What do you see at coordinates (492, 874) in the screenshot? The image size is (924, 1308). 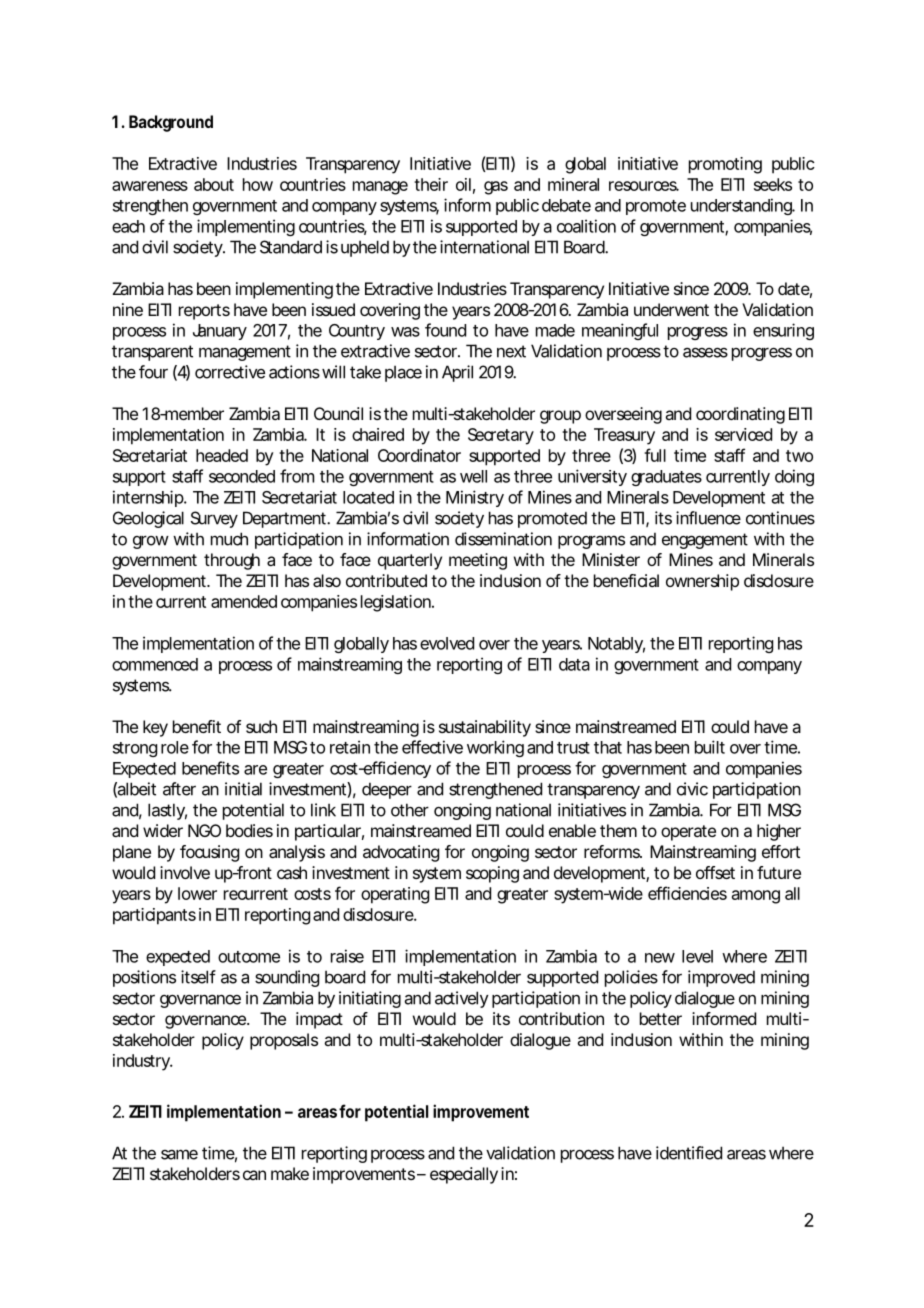 I see `scoping` at bounding box center [492, 874].
